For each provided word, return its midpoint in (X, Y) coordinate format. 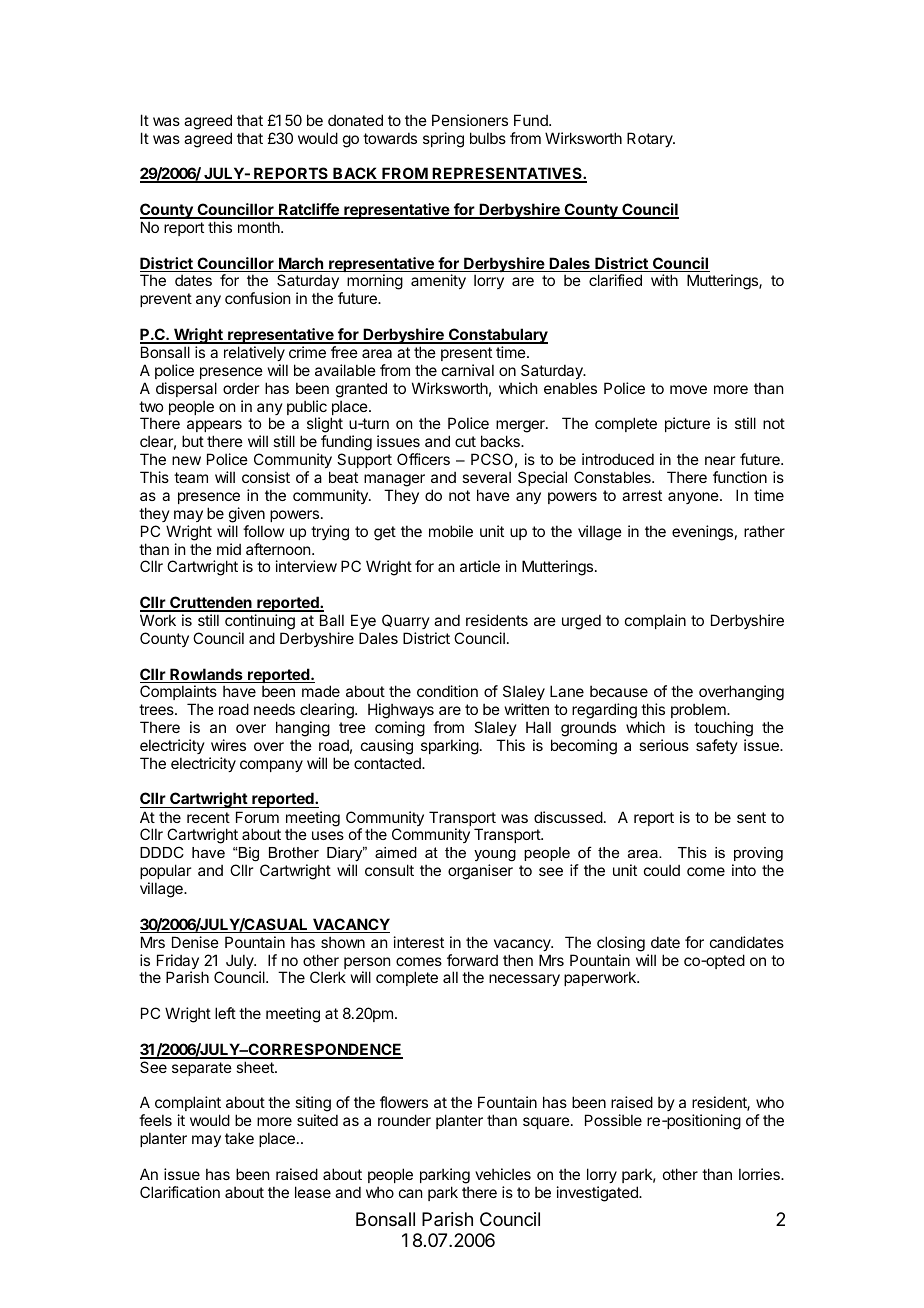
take (239, 1138)
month (260, 227)
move (688, 389)
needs (274, 709)
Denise (195, 942)
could (662, 870)
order (241, 388)
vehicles (503, 1174)
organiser (480, 872)
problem (699, 710)
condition (447, 691)
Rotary (651, 139)
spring (443, 140)
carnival (468, 370)
